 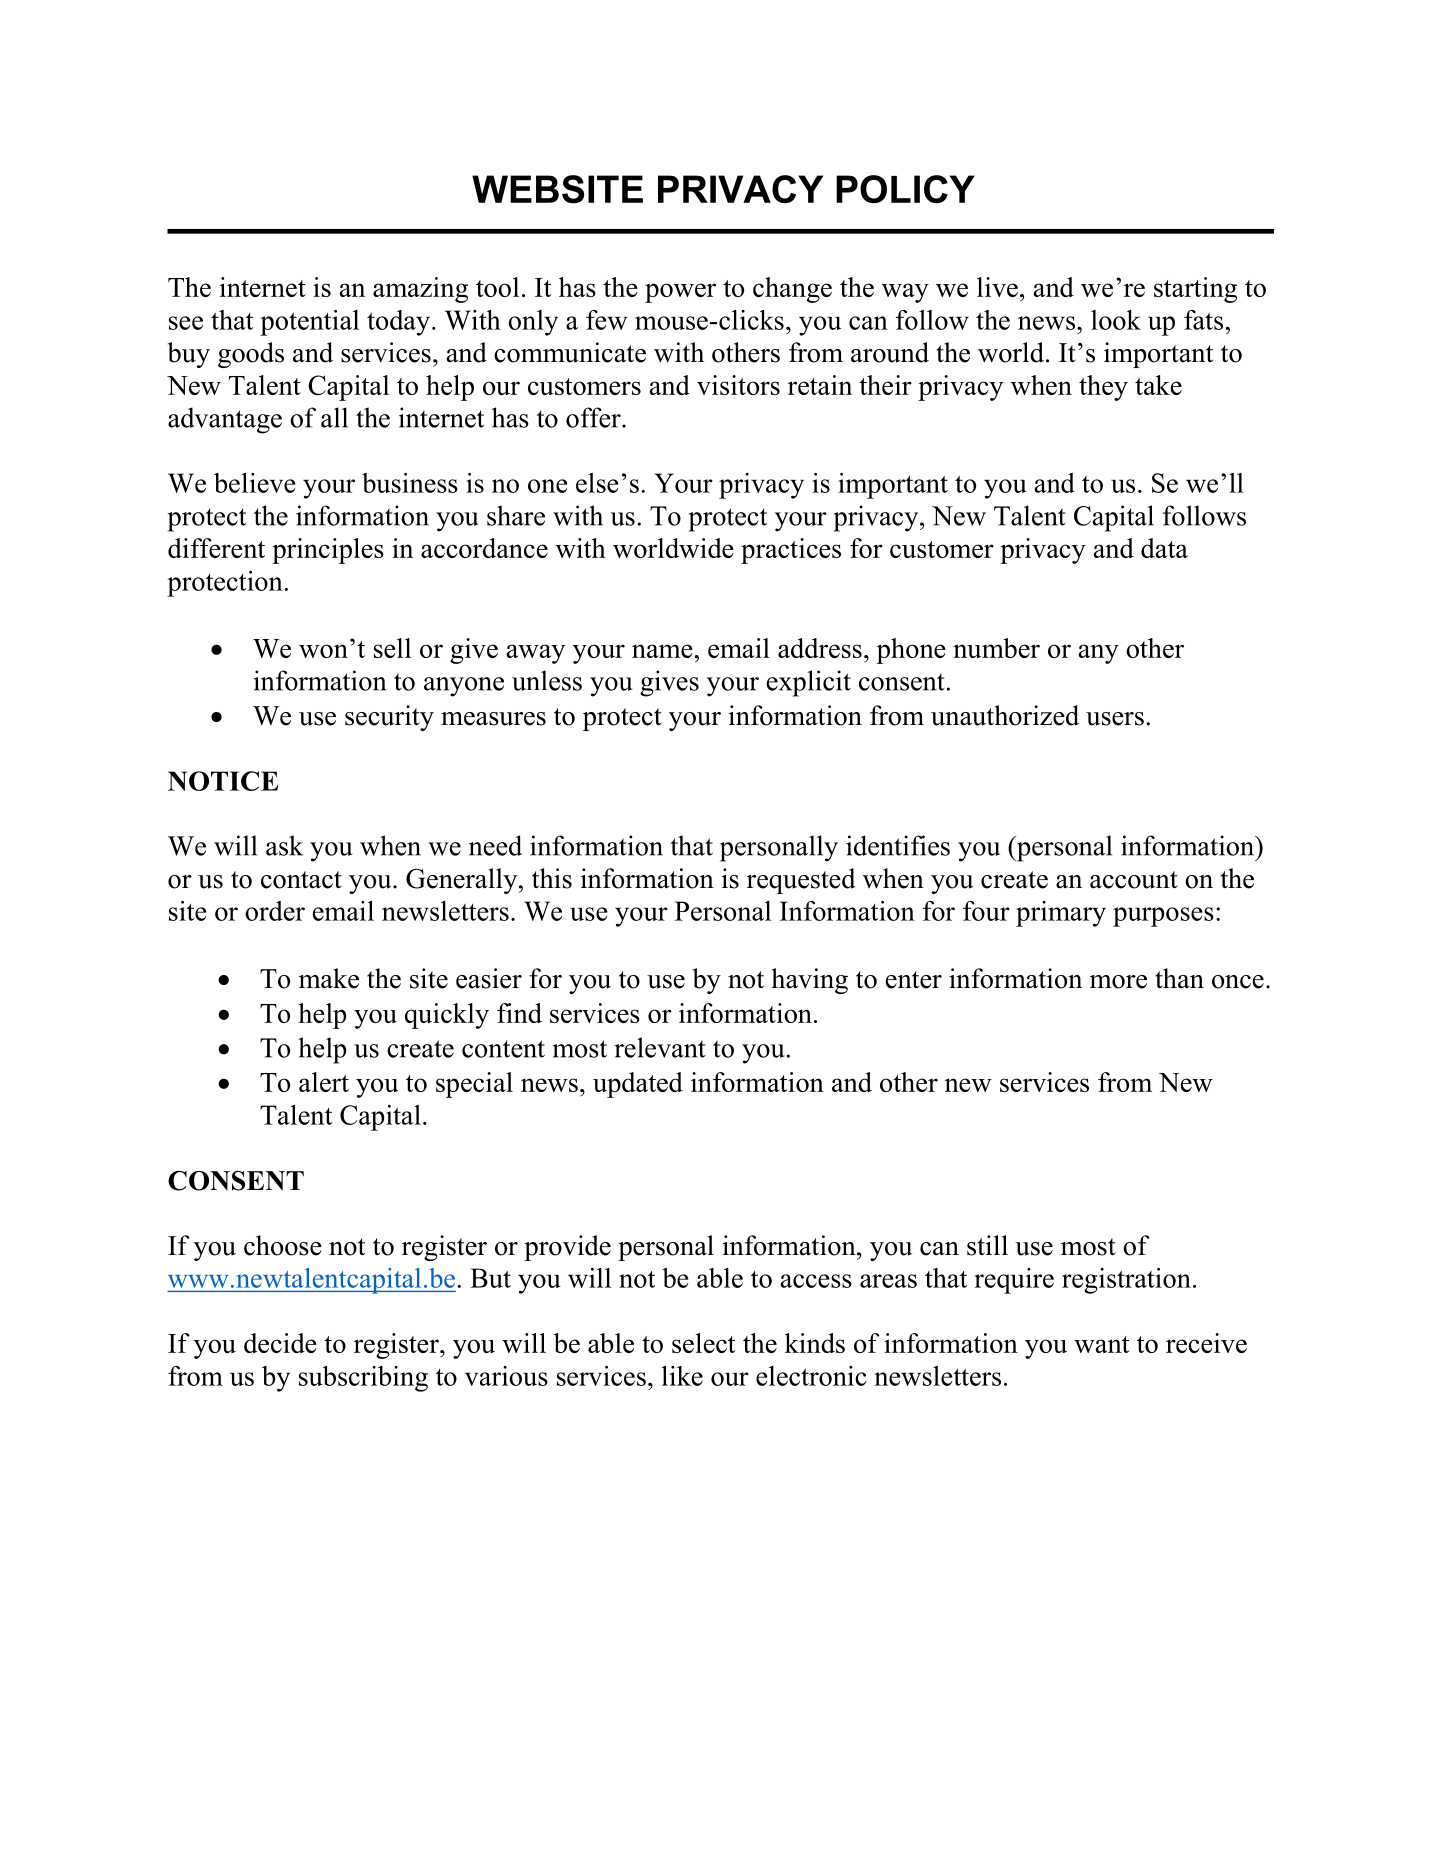 What do you see at coordinates (254, 483) in the document?
I see `believe` at bounding box center [254, 483].
